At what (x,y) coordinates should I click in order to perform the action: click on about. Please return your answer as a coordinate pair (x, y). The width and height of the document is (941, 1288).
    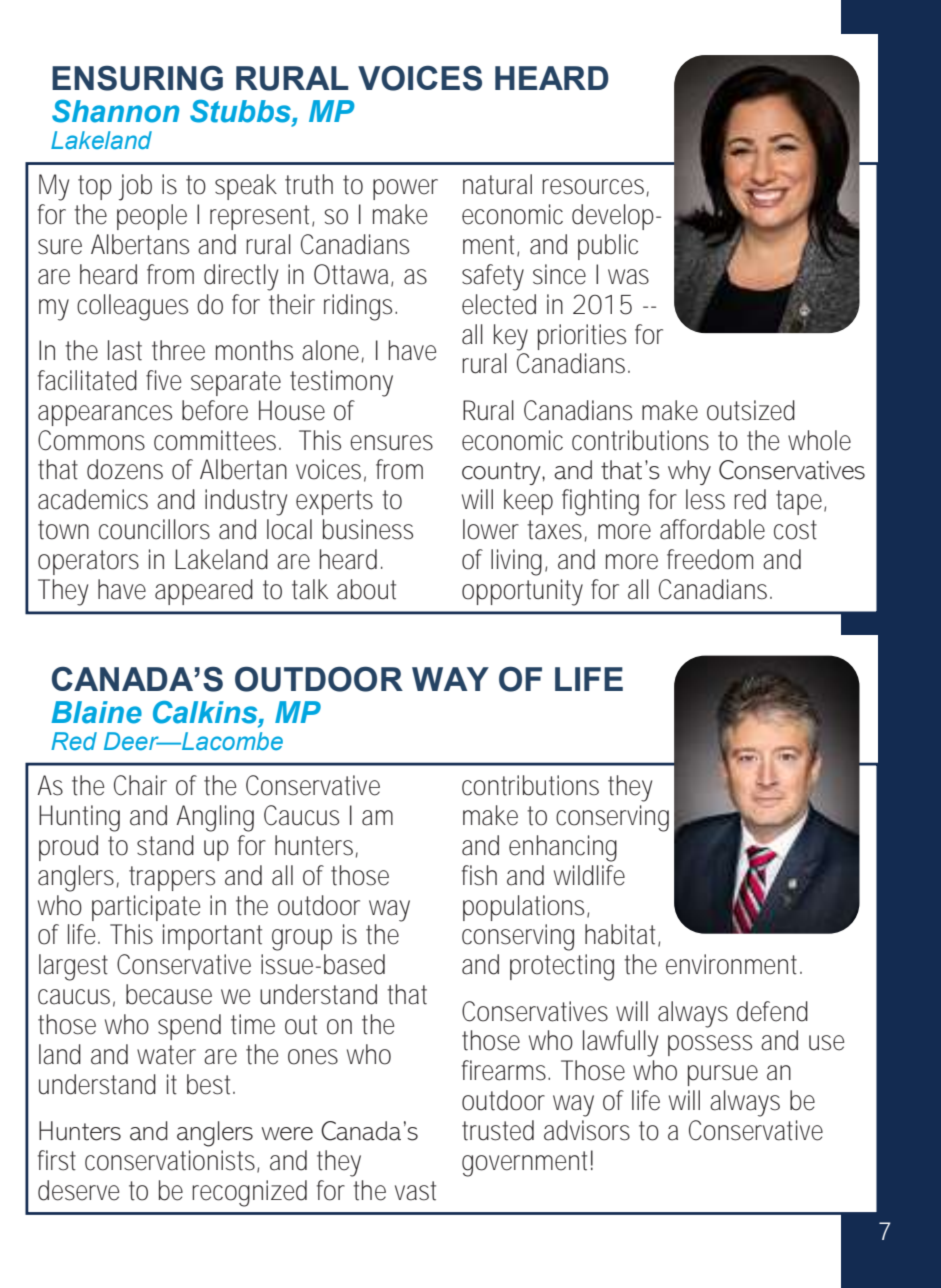
    Looking at the image, I should click on (366, 589).
